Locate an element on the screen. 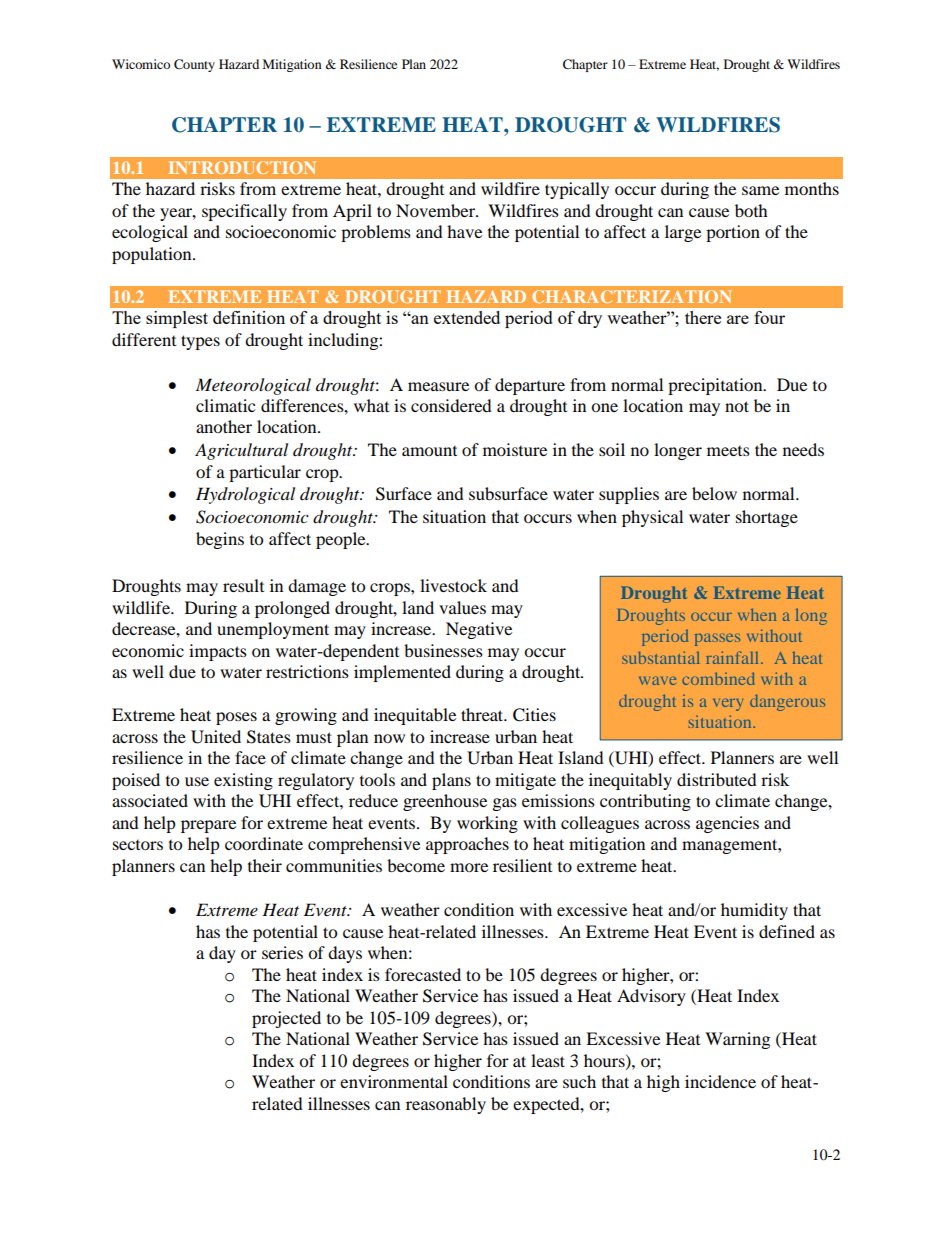  their is located at coordinates (265, 865).
